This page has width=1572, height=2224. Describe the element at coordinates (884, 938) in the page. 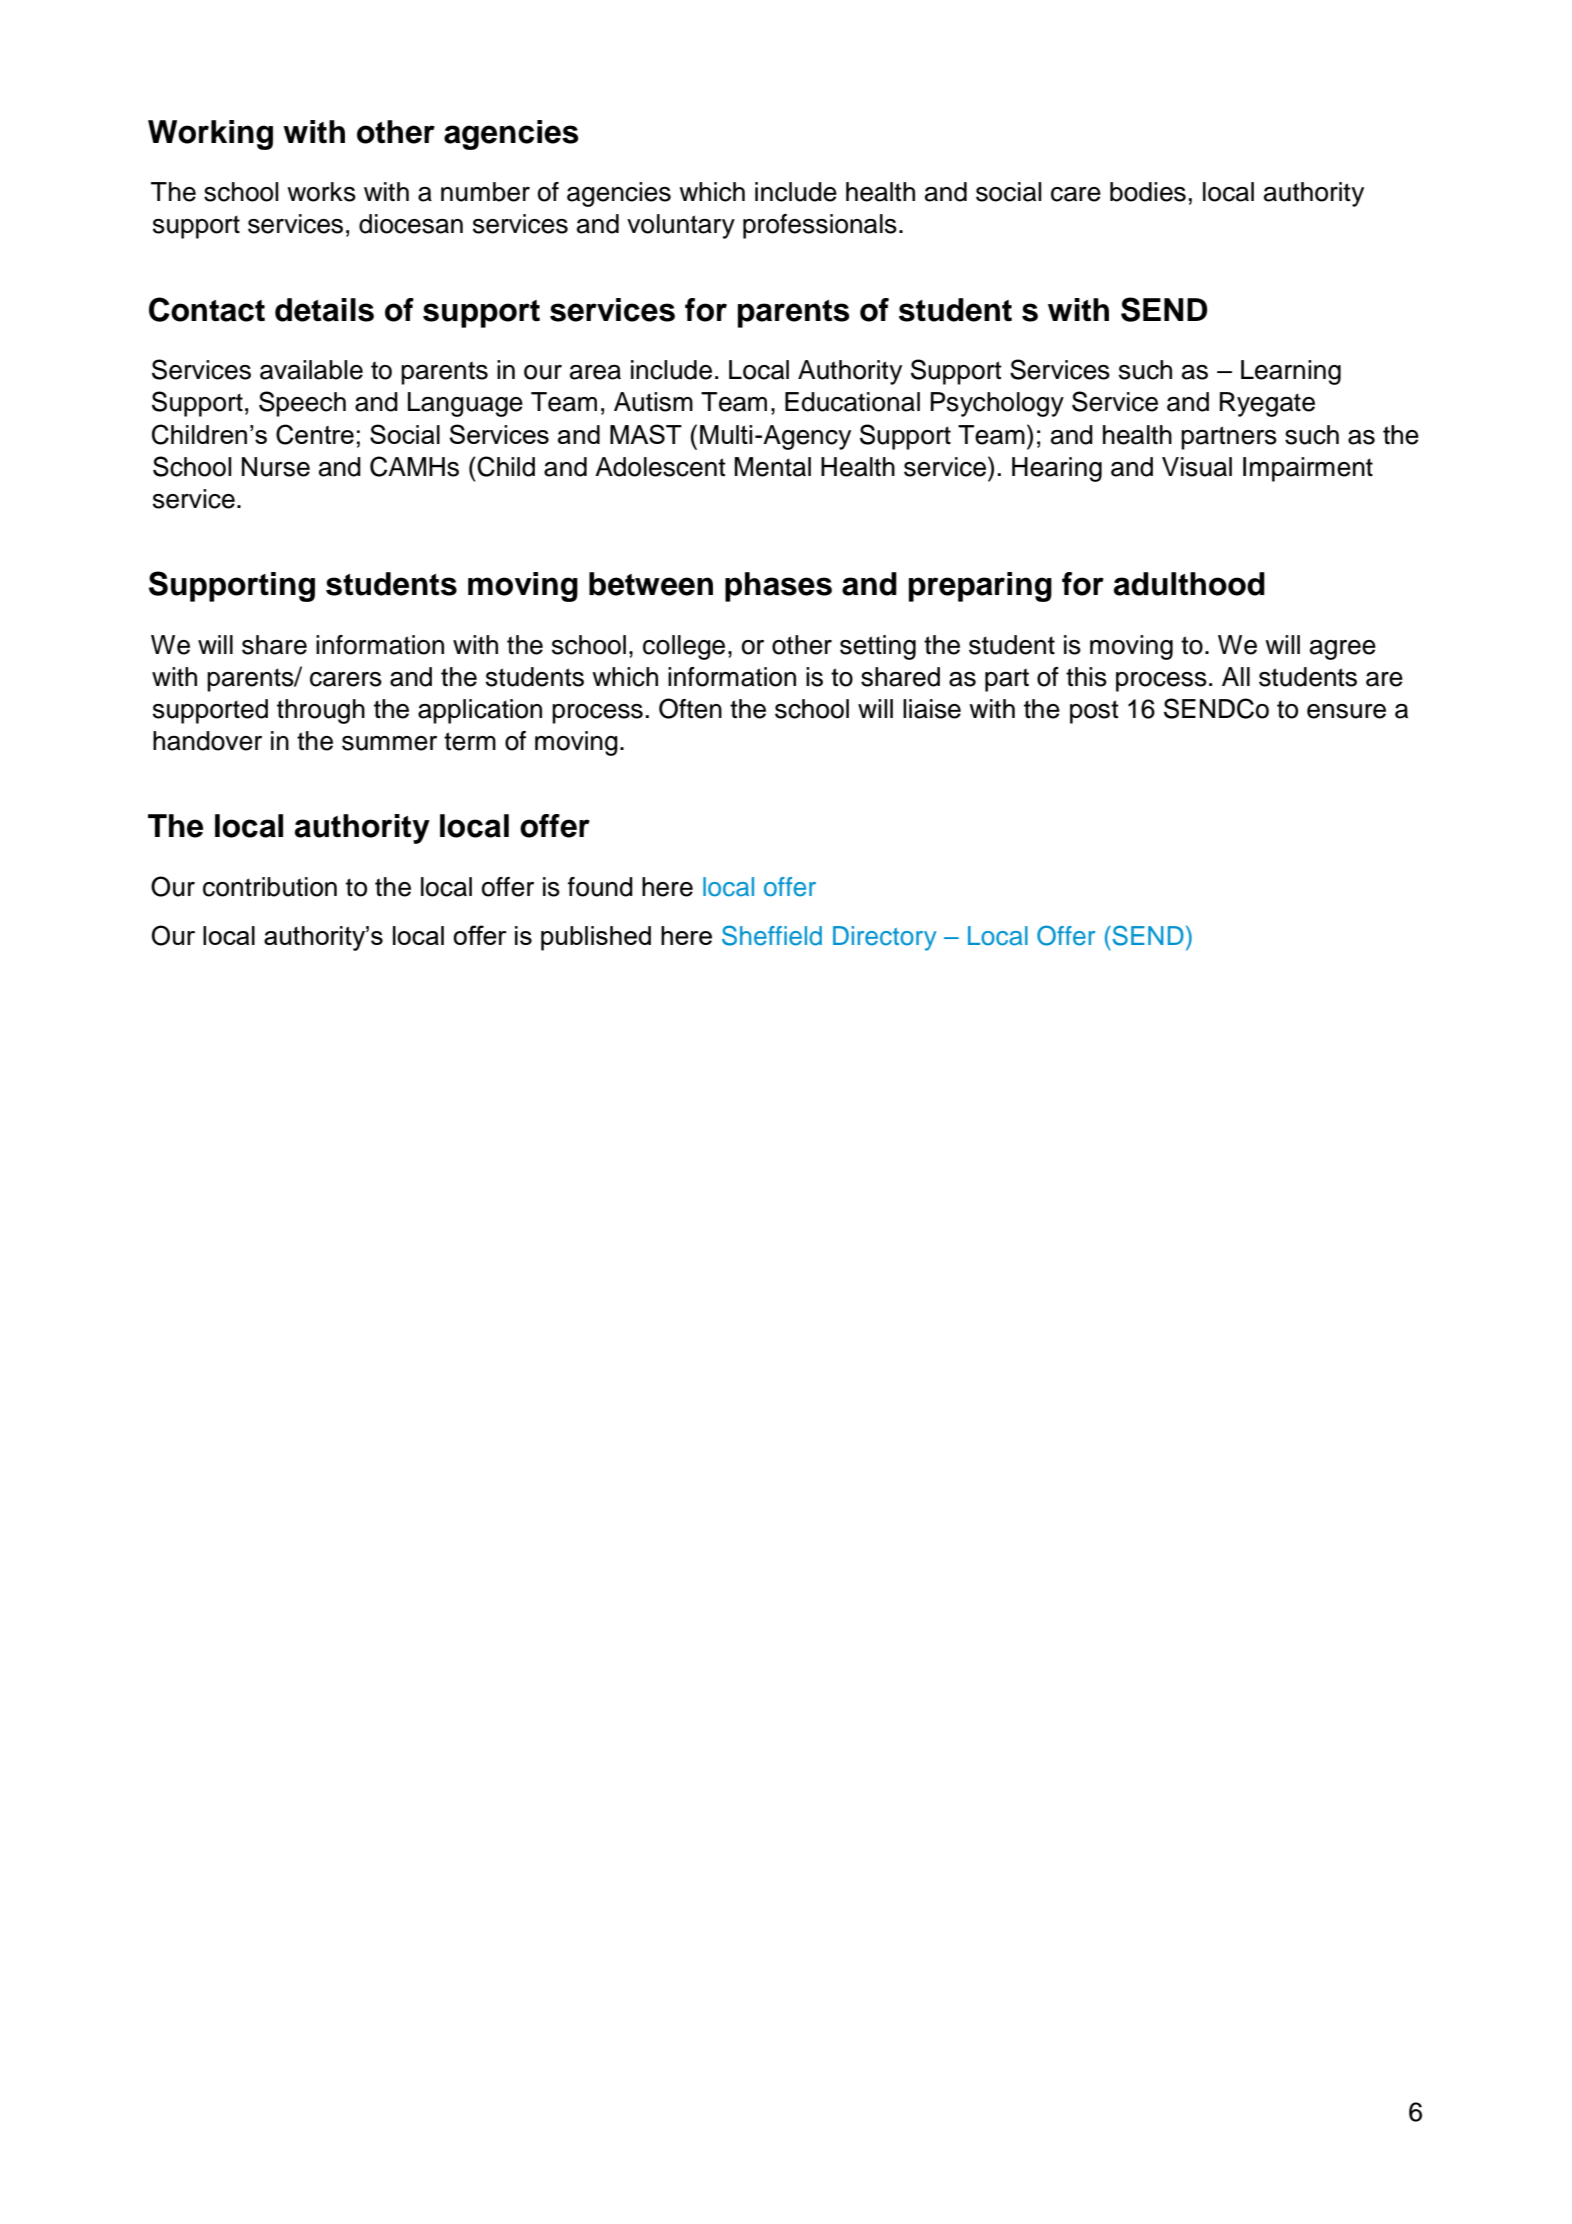

I see `Directory` at that location.
